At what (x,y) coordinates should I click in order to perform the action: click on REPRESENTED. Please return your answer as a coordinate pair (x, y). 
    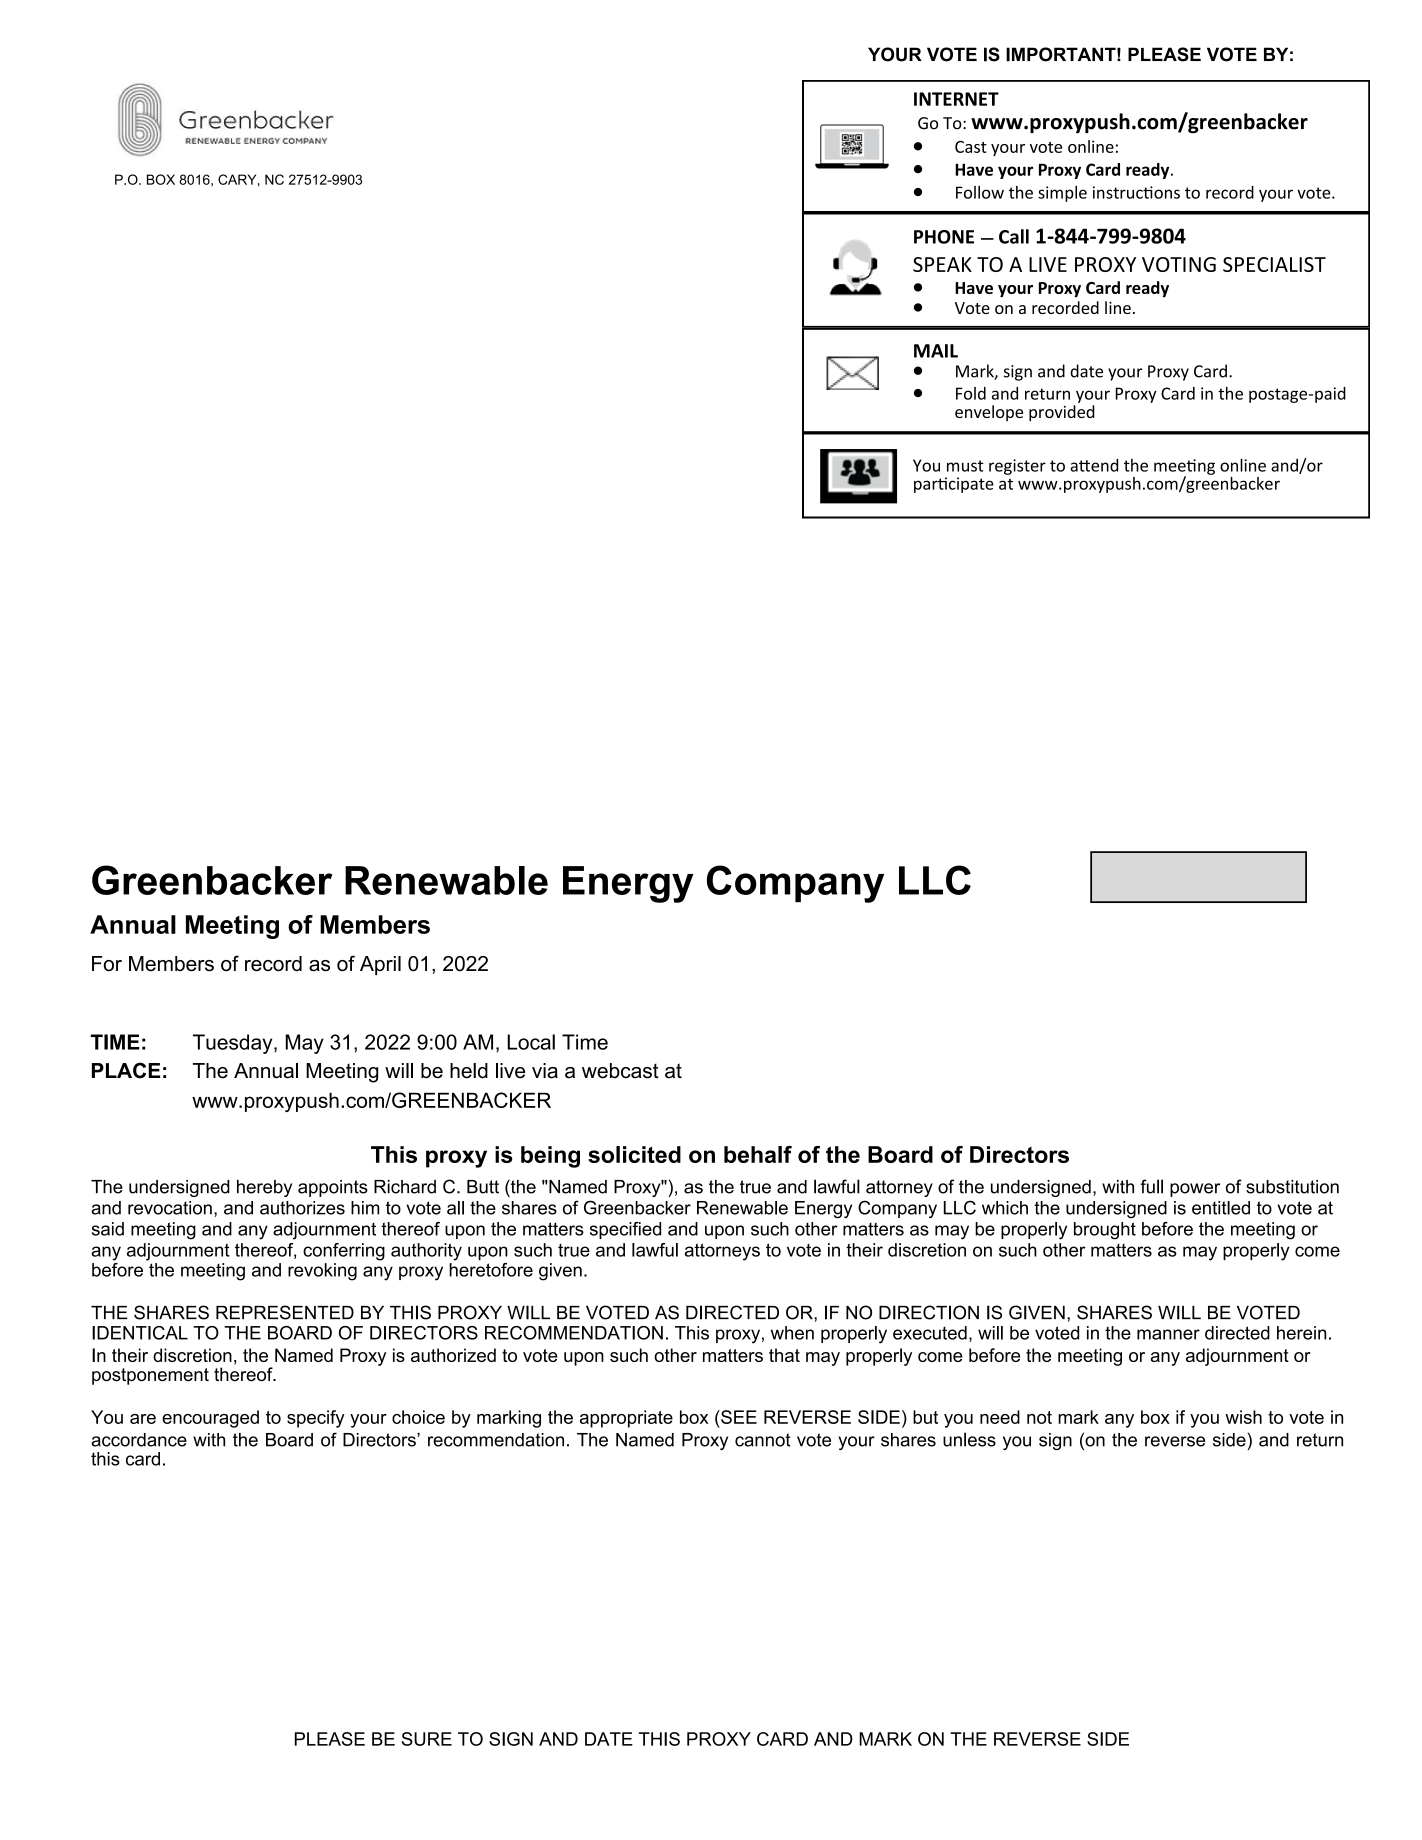
    Looking at the image, I should click on (285, 1312).
